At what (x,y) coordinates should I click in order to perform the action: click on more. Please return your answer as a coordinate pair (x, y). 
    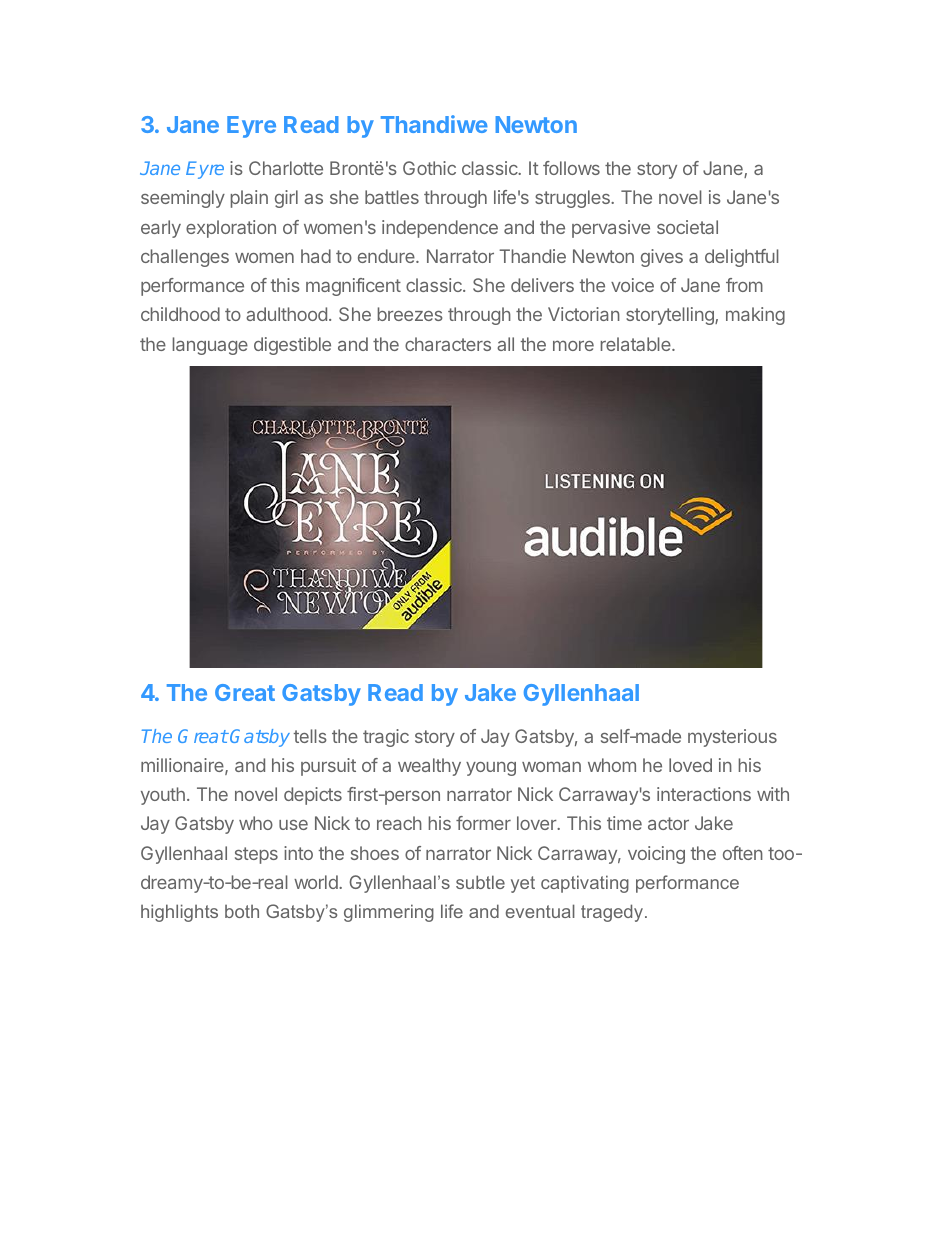
    Looking at the image, I should click on (573, 345).
